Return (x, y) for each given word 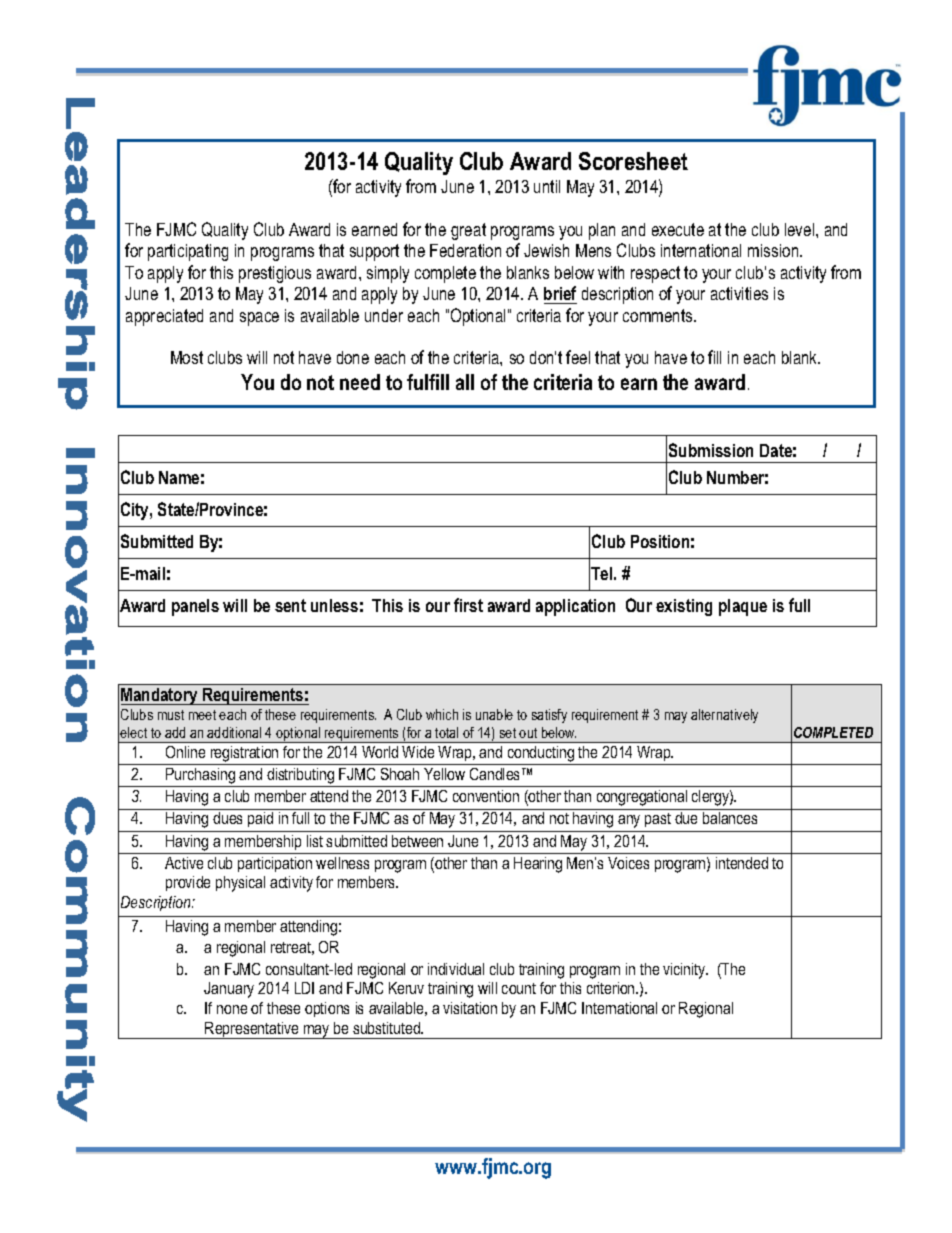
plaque (743, 607)
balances (730, 818)
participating (188, 252)
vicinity (685, 971)
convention (486, 796)
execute (678, 229)
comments (659, 315)
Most (187, 357)
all (465, 382)
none (232, 1009)
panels (195, 607)
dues (227, 818)
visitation (470, 1008)
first (468, 605)
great (468, 231)
